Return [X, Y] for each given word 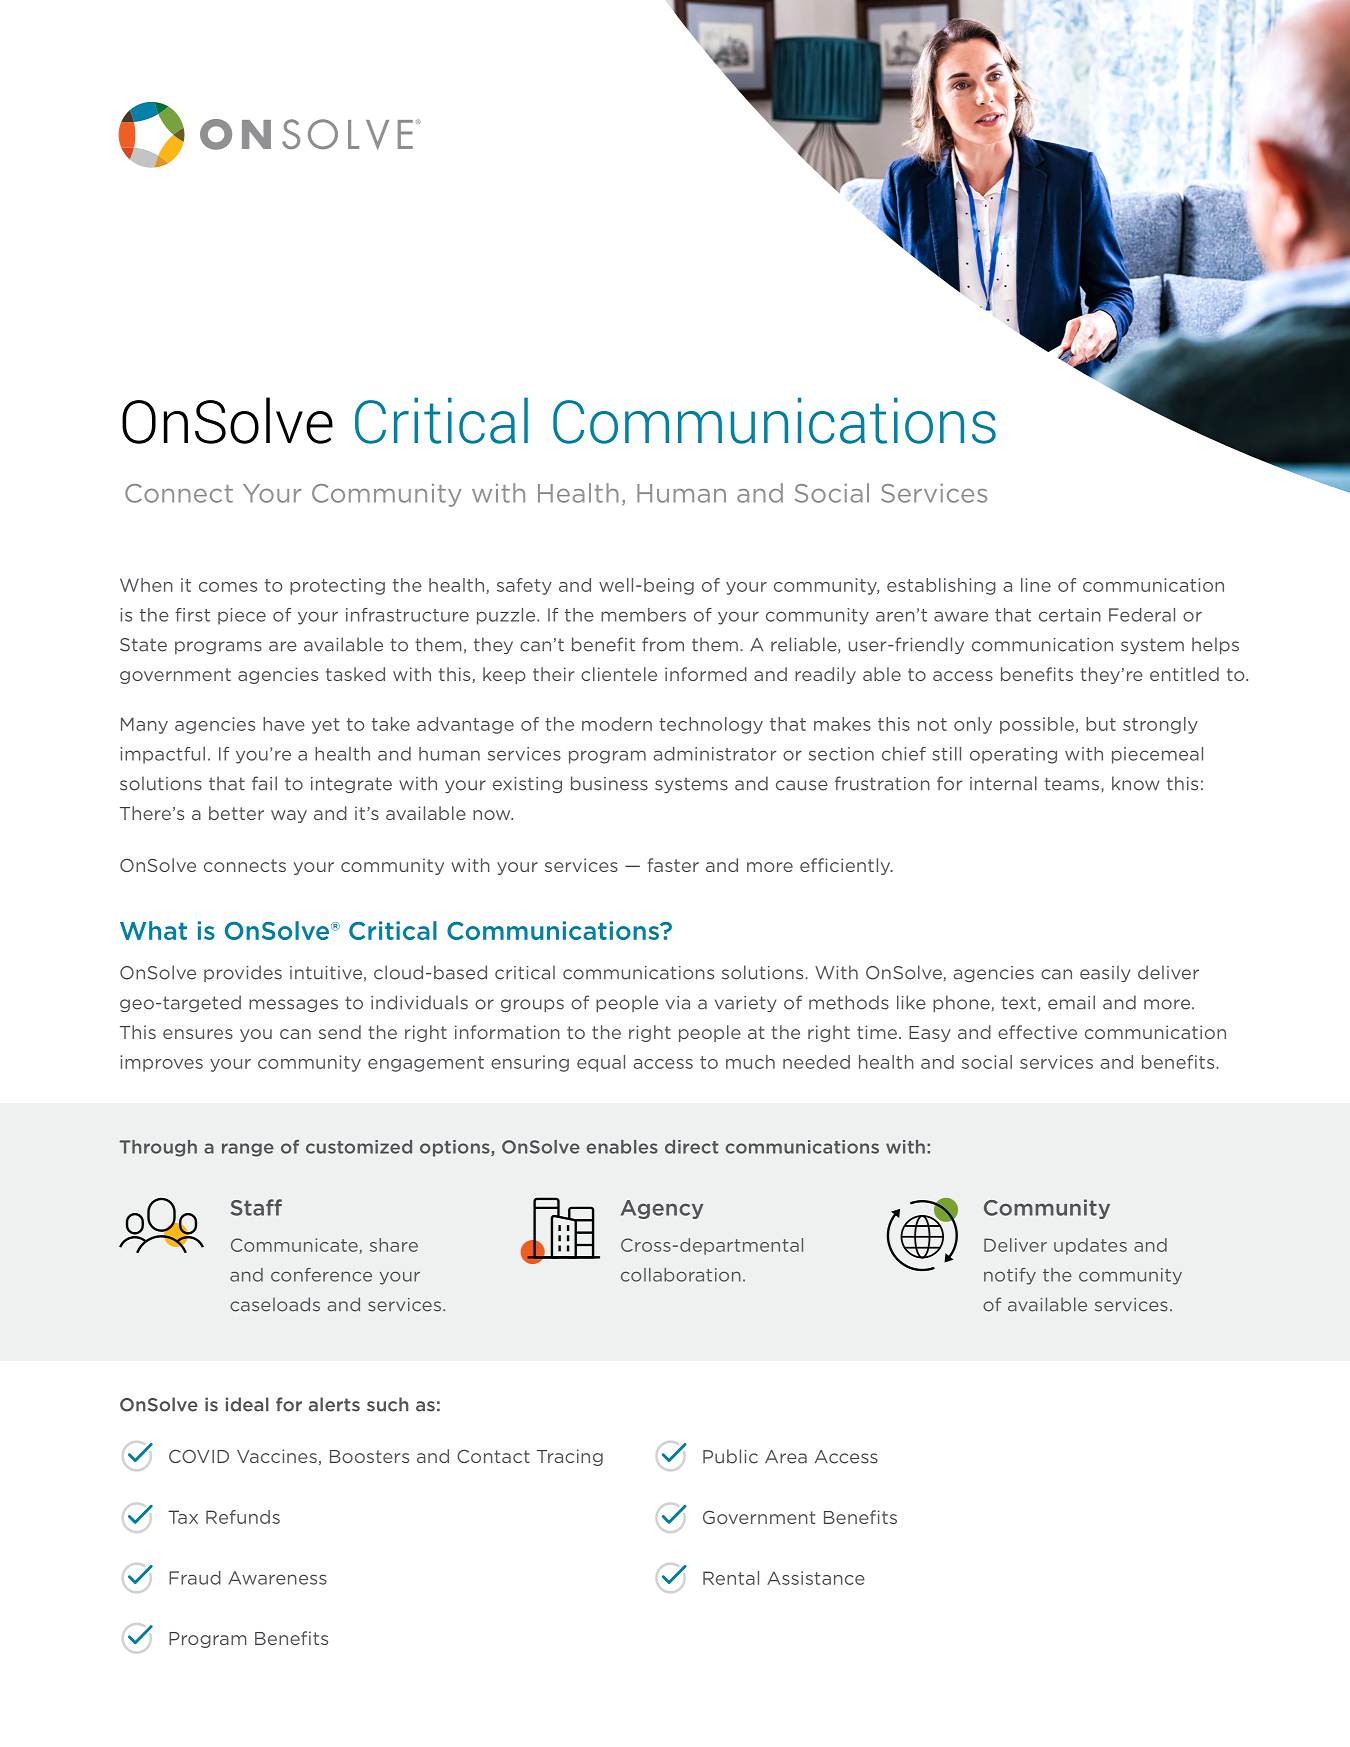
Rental [731, 1578]
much [750, 1062]
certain [1070, 615]
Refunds [243, 1517]
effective [1037, 1032]
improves [161, 1063]
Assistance [816, 1578]
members [643, 615]
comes [228, 587]
